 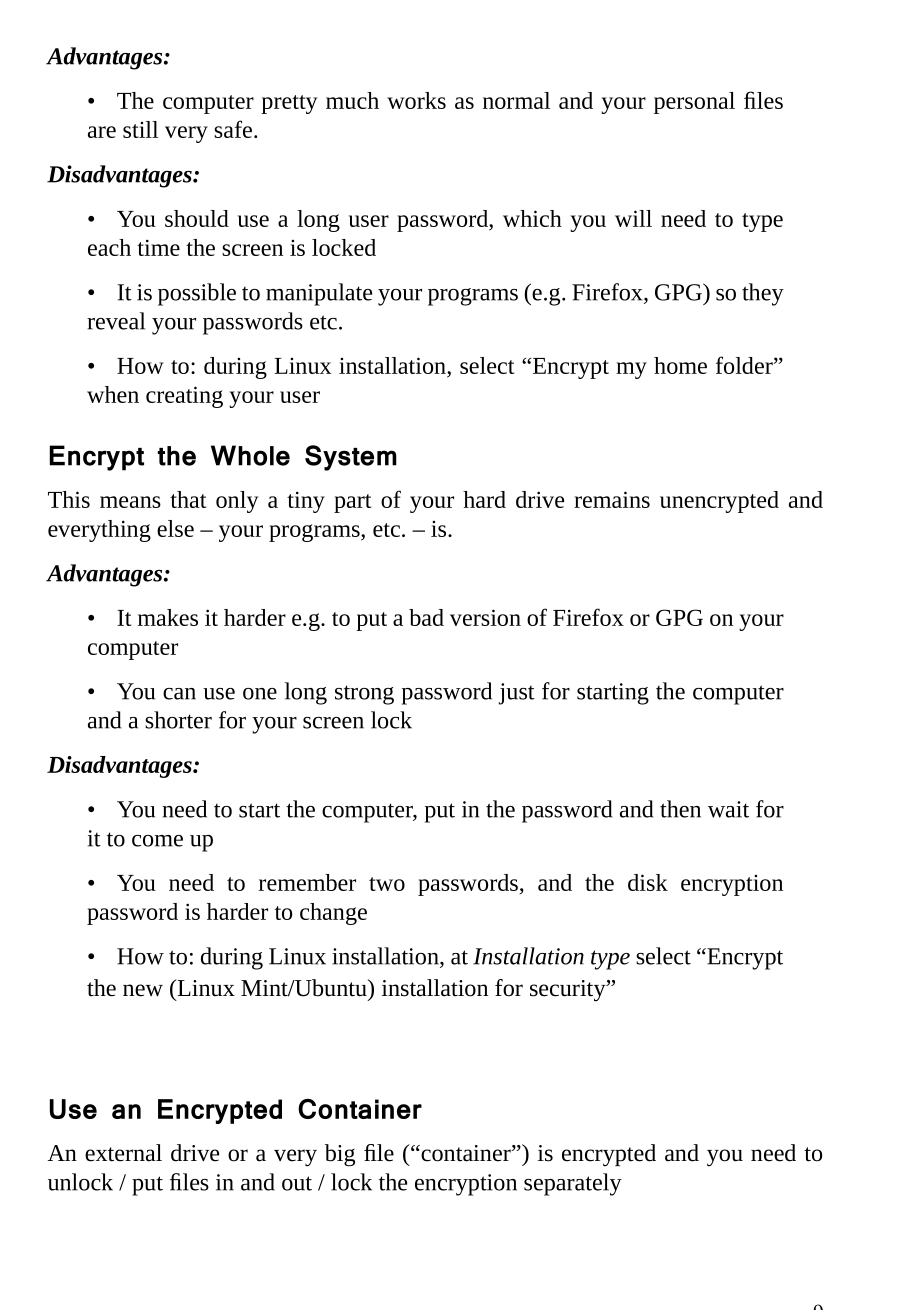 I want to click on still, so click(x=140, y=129).
